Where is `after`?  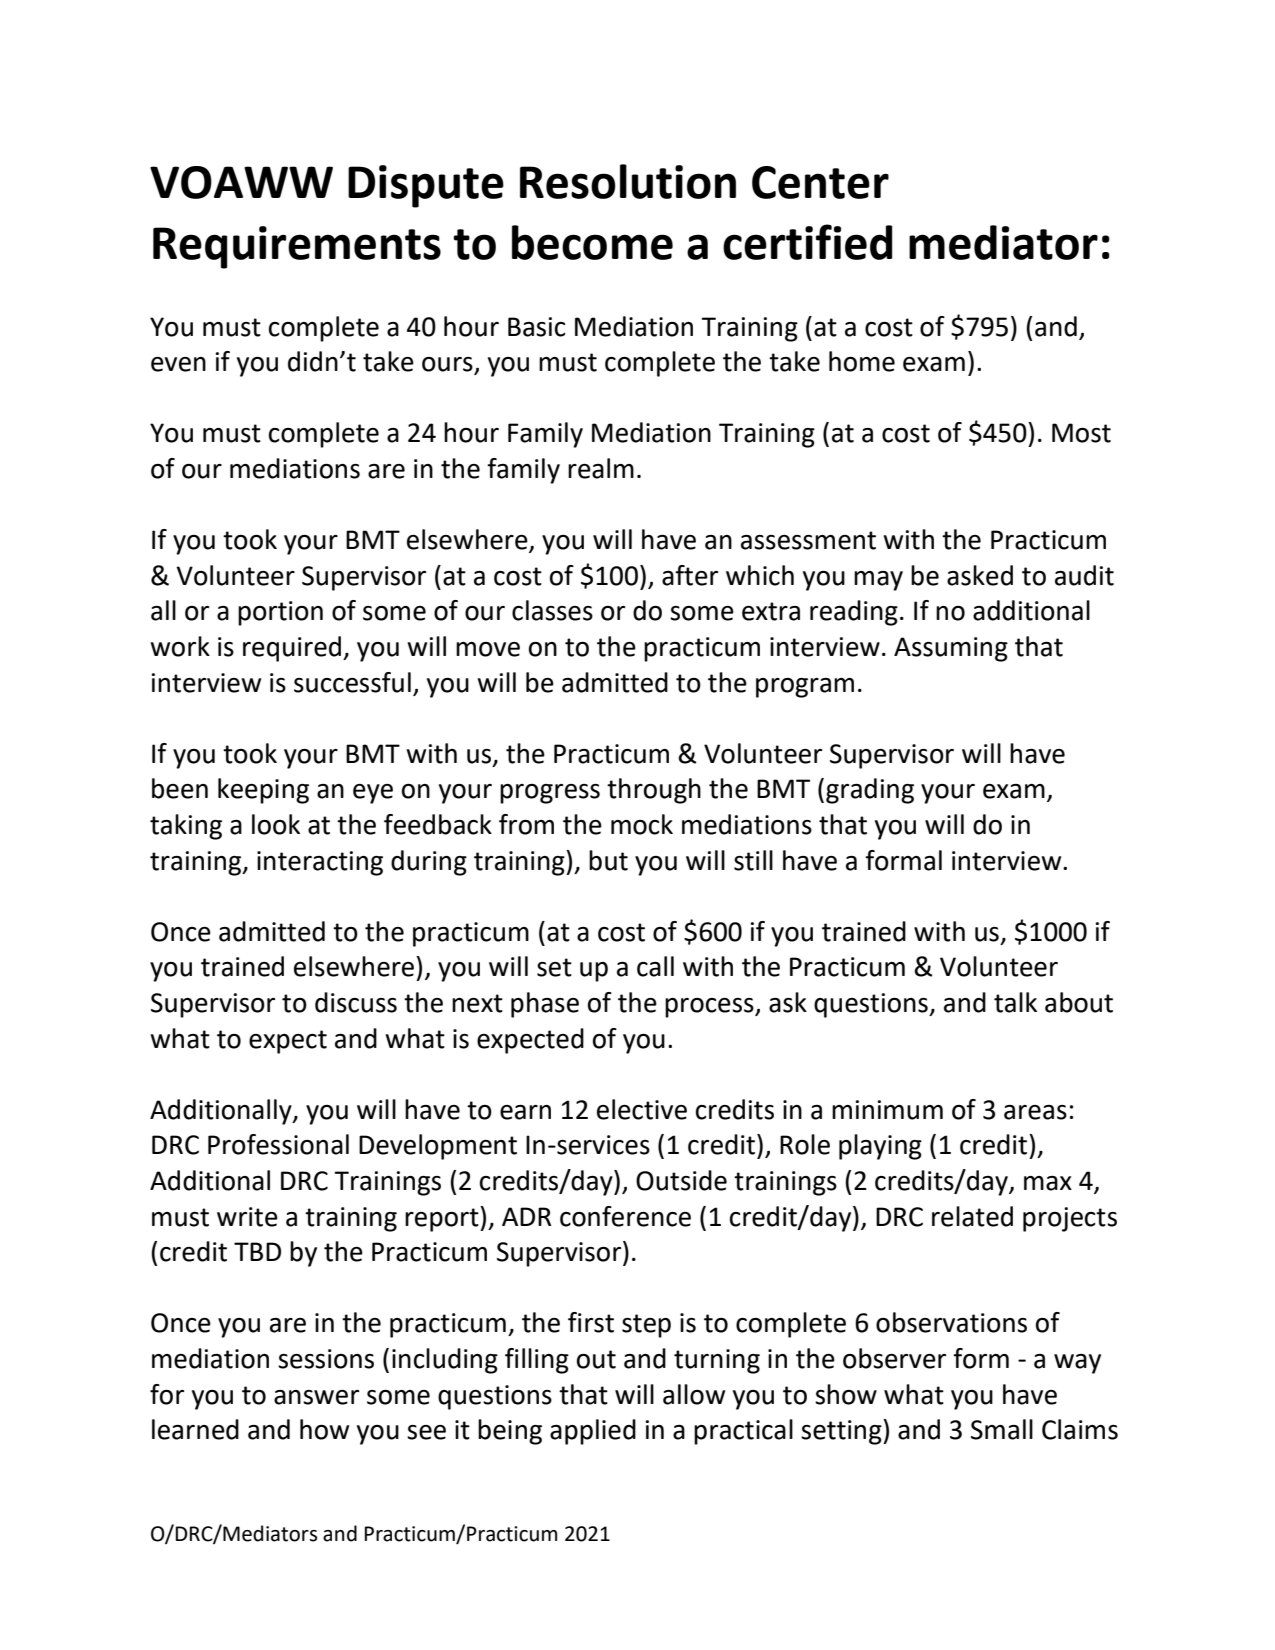 after is located at coordinates (690, 575).
